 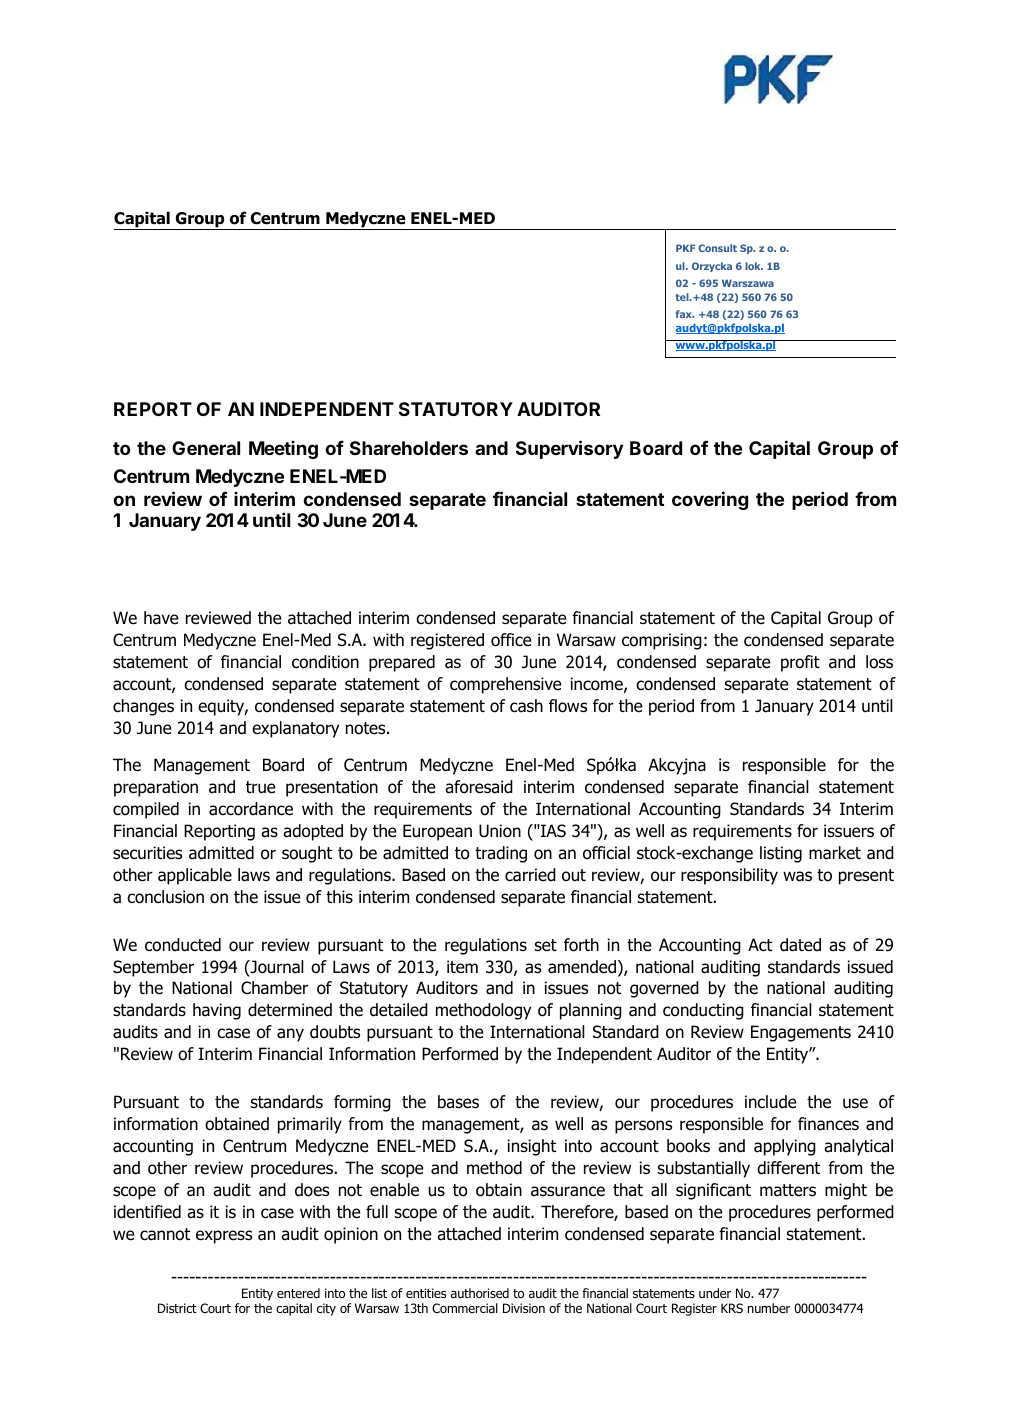 What do you see at coordinates (224, 1237) in the screenshot?
I see `express` at bounding box center [224, 1237].
